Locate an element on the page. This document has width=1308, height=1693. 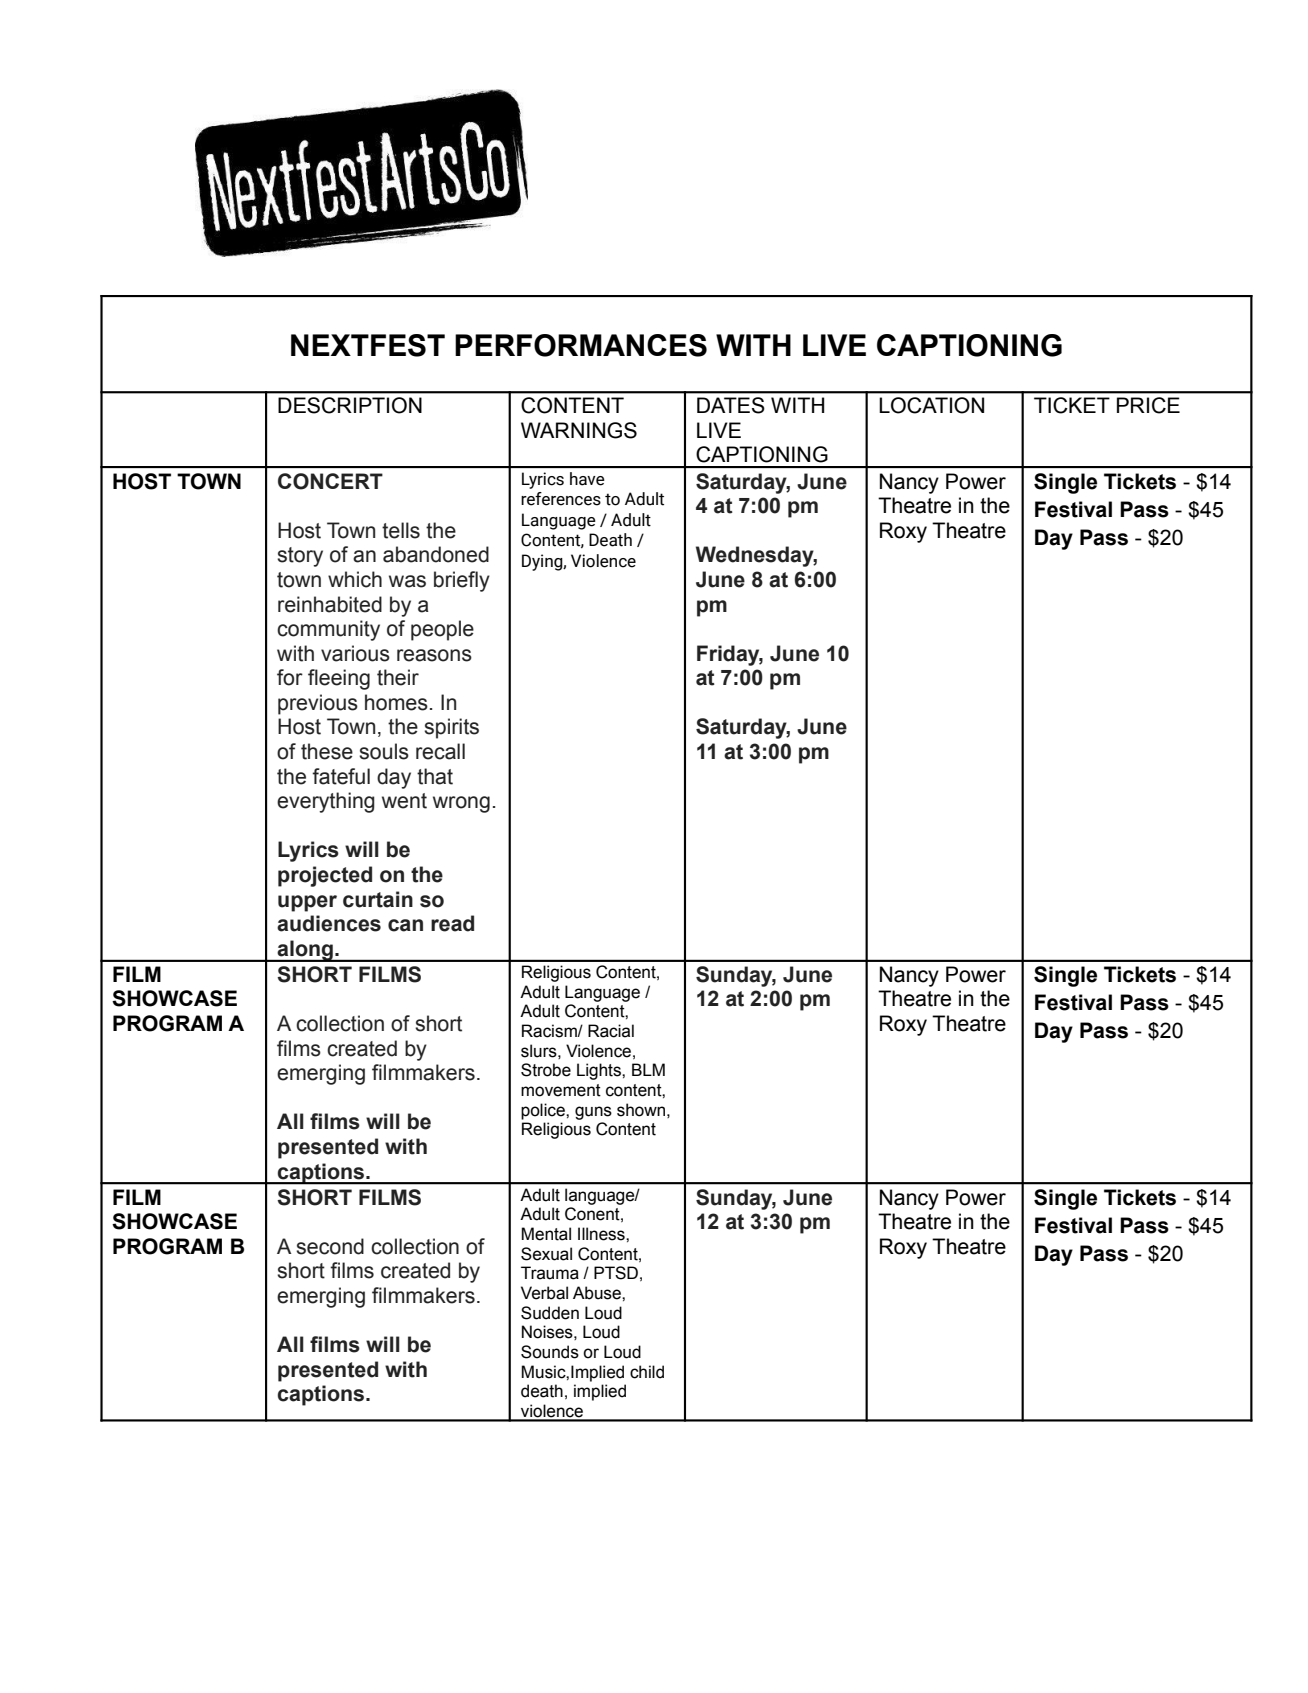
Racial is located at coordinates (611, 1031).
